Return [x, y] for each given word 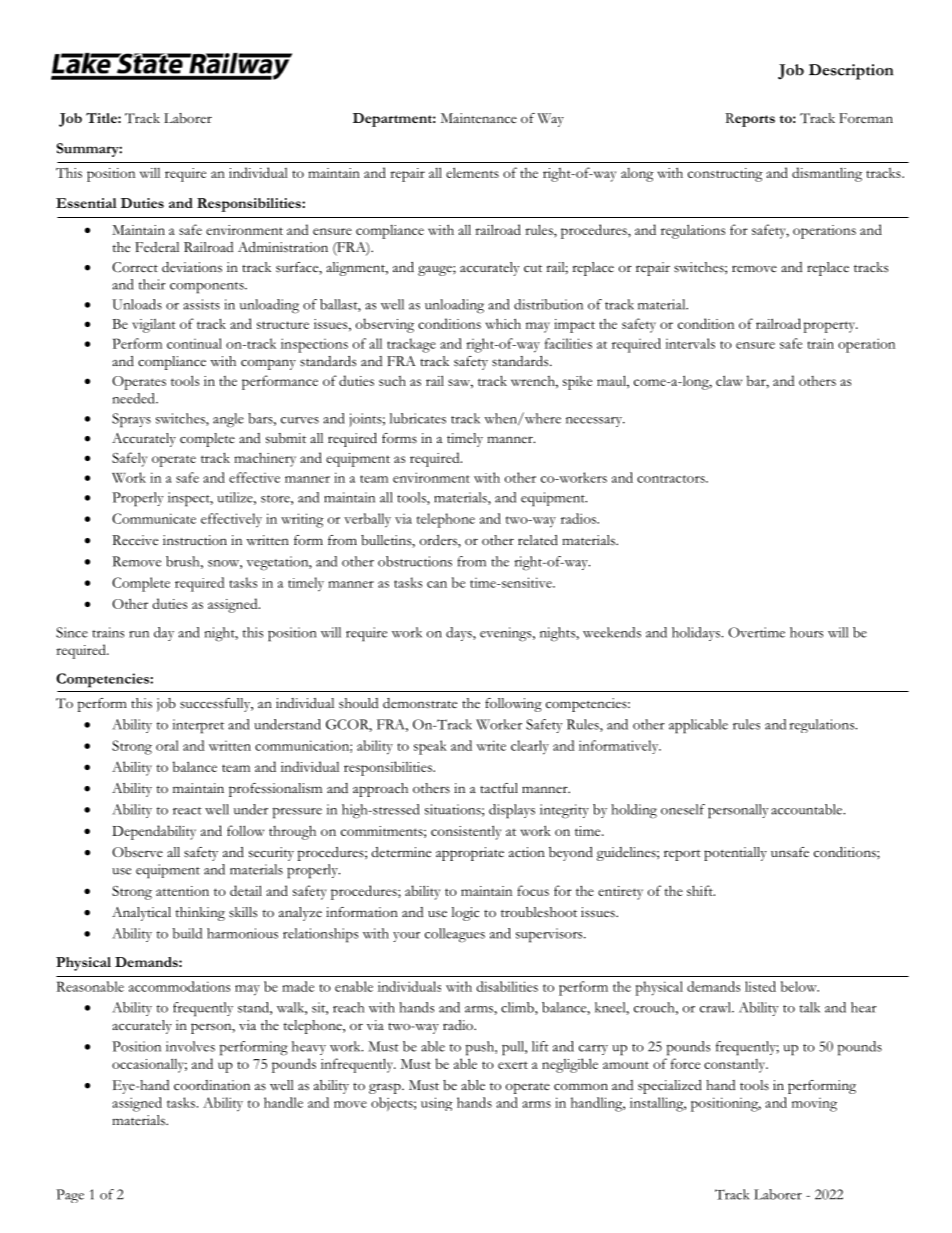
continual [194, 343]
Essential [86, 203]
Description [851, 72]
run [139, 634]
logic [465, 914]
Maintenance [479, 118]
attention [182, 891]
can [437, 584]
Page [70, 1196]
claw [729, 380]
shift [701, 890]
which [503, 323]
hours [806, 632]
